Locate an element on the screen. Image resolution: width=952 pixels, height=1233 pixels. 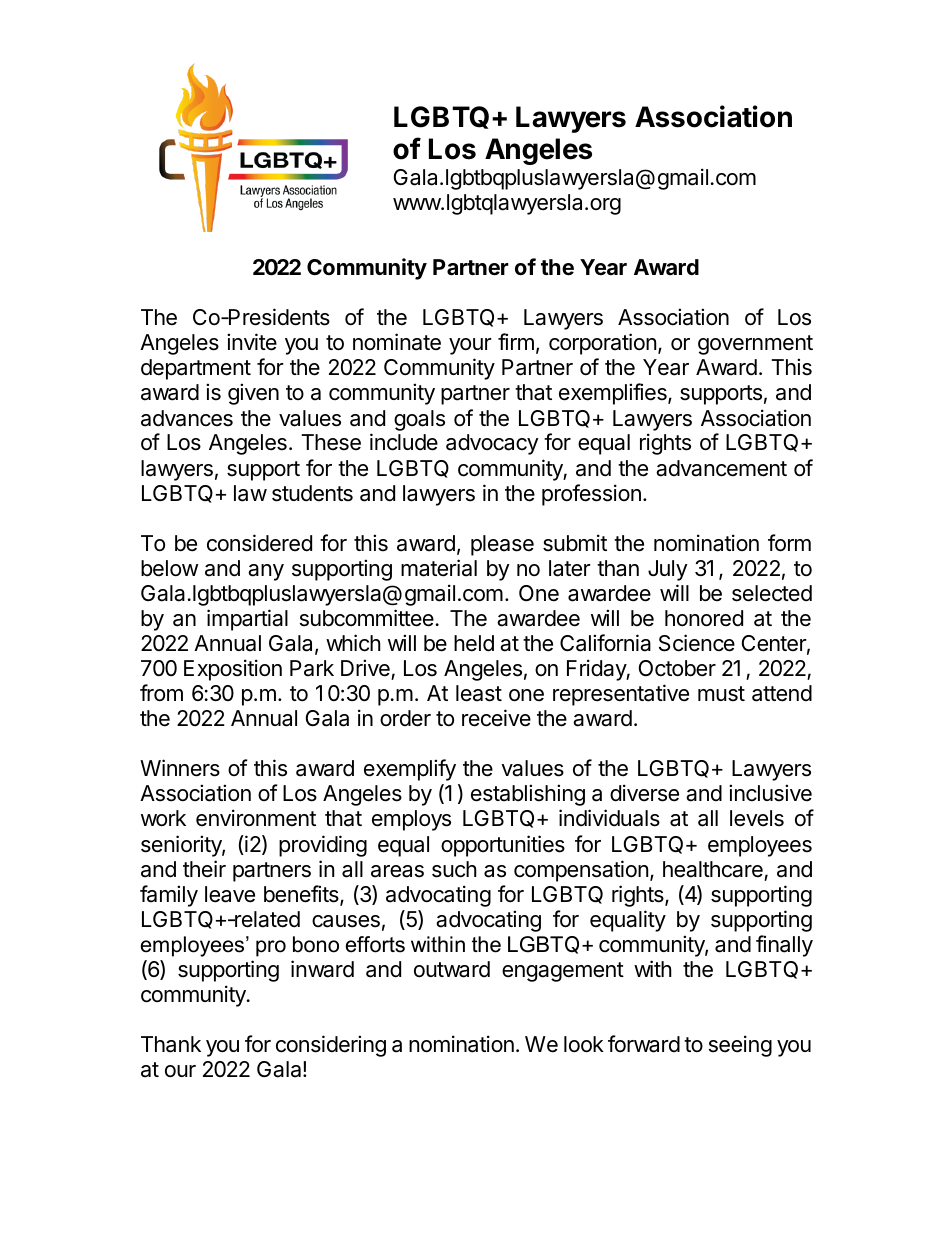
outward is located at coordinates (452, 969).
